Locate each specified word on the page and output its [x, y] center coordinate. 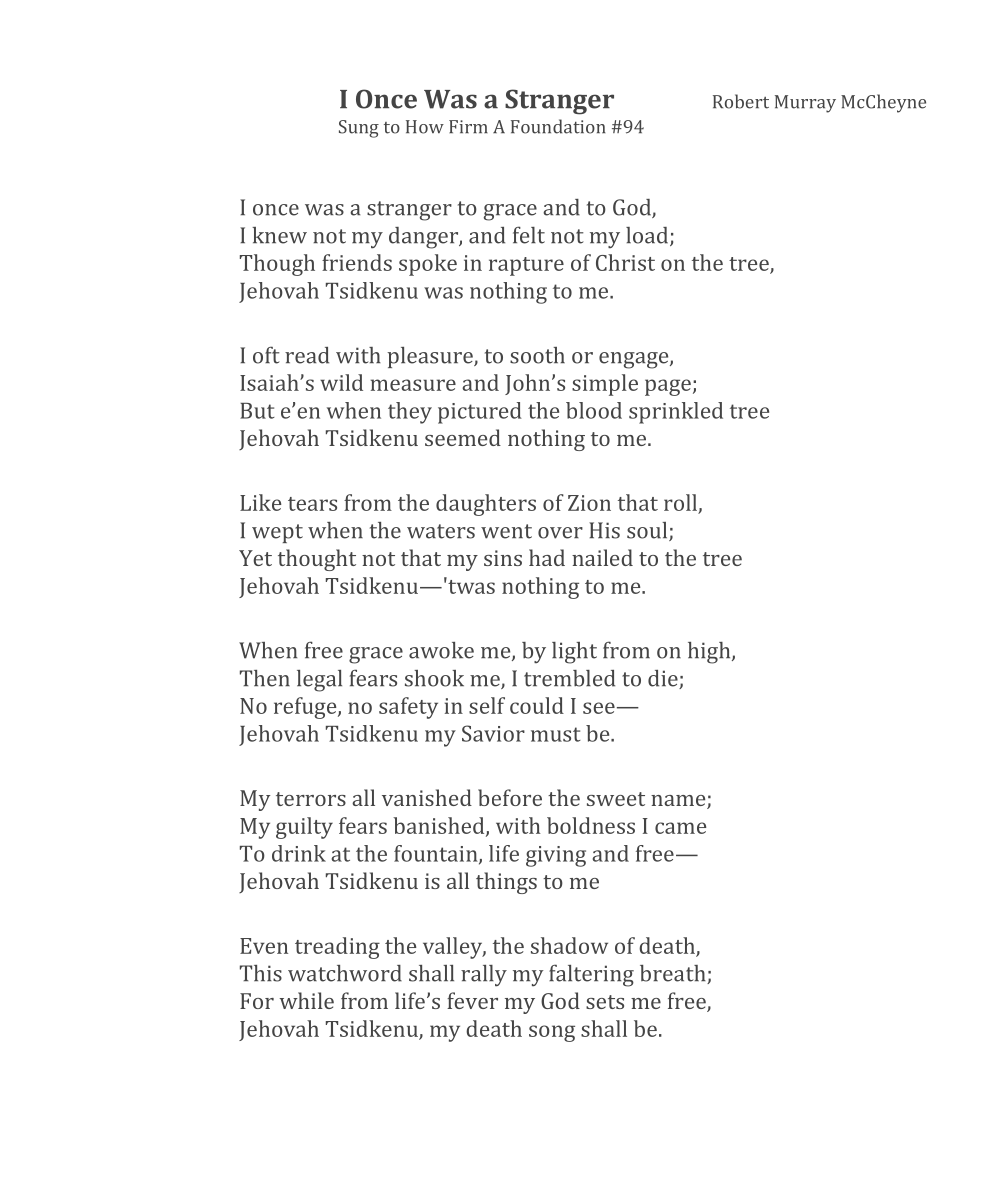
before [510, 797]
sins [503, 558]
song [552, 1033]
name [679, 802]
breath [674, 974]
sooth [537, 355]
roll [680, 502]
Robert [741, 101]
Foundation [558, 126]
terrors [311, 799]
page [668, 387]
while [306, 1000]
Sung [359, 129]
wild [341, 382]
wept [277, 533]
